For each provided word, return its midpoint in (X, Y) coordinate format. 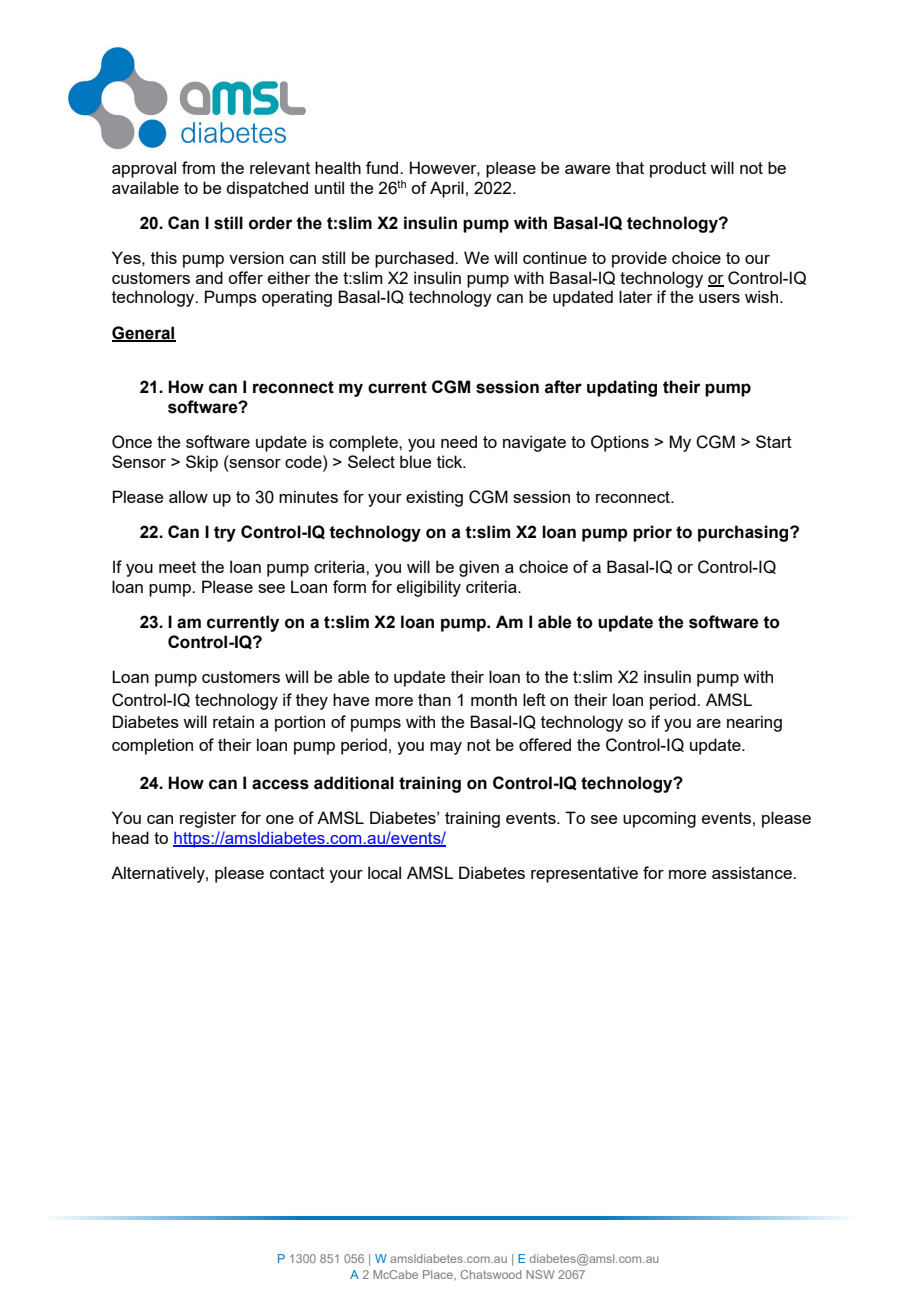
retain (233, 721)
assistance (753, 872)
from (198, 167)
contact (297, 873)
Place (439, 1274)
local (384, 872)
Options (620, 443)
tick (451, 461)
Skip (202, 463)
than (434, 699)
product (678, 169)
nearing (754, 723)
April (447, 189)
